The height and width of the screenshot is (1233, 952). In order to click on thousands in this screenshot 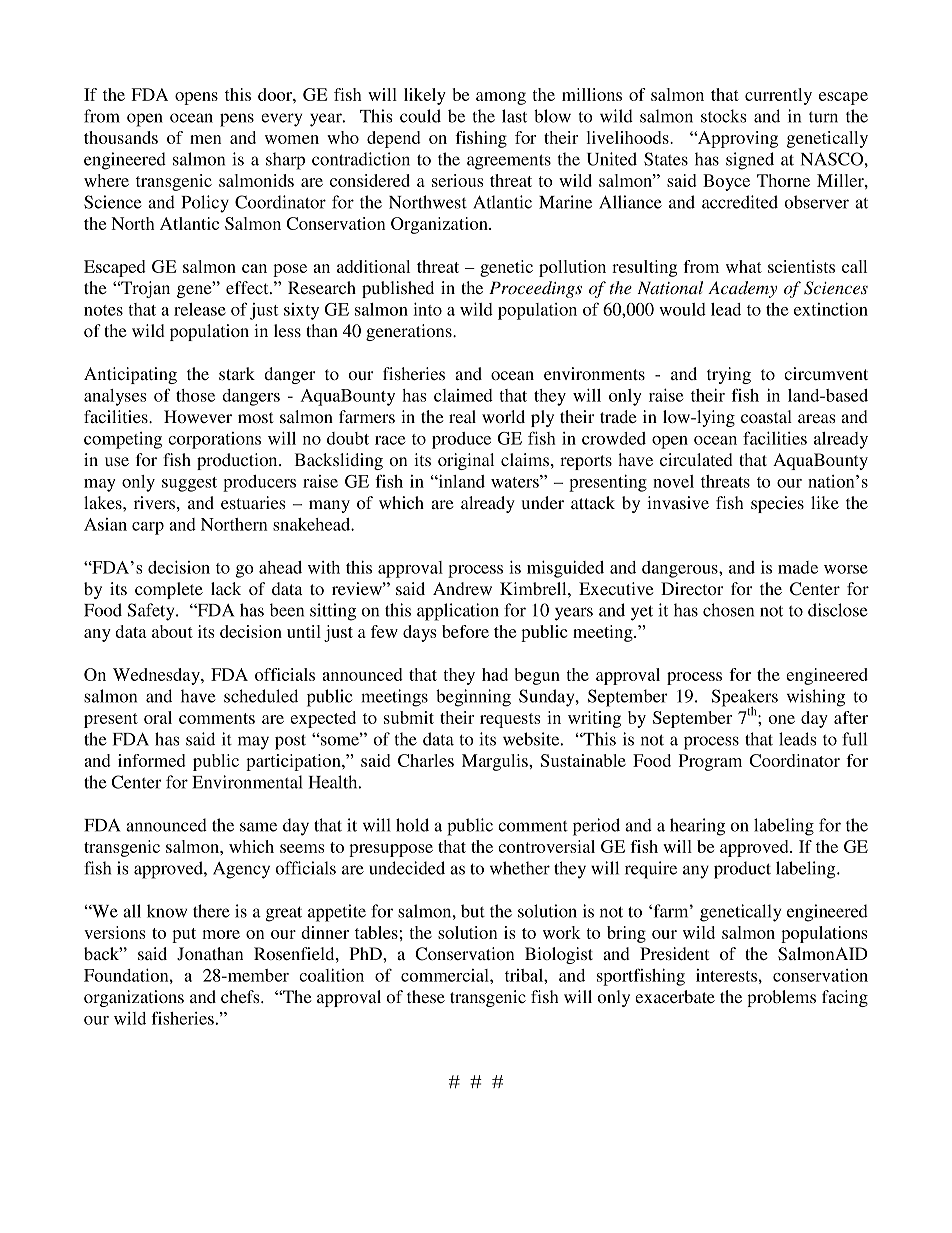, I will do `click(121, 137)`.
